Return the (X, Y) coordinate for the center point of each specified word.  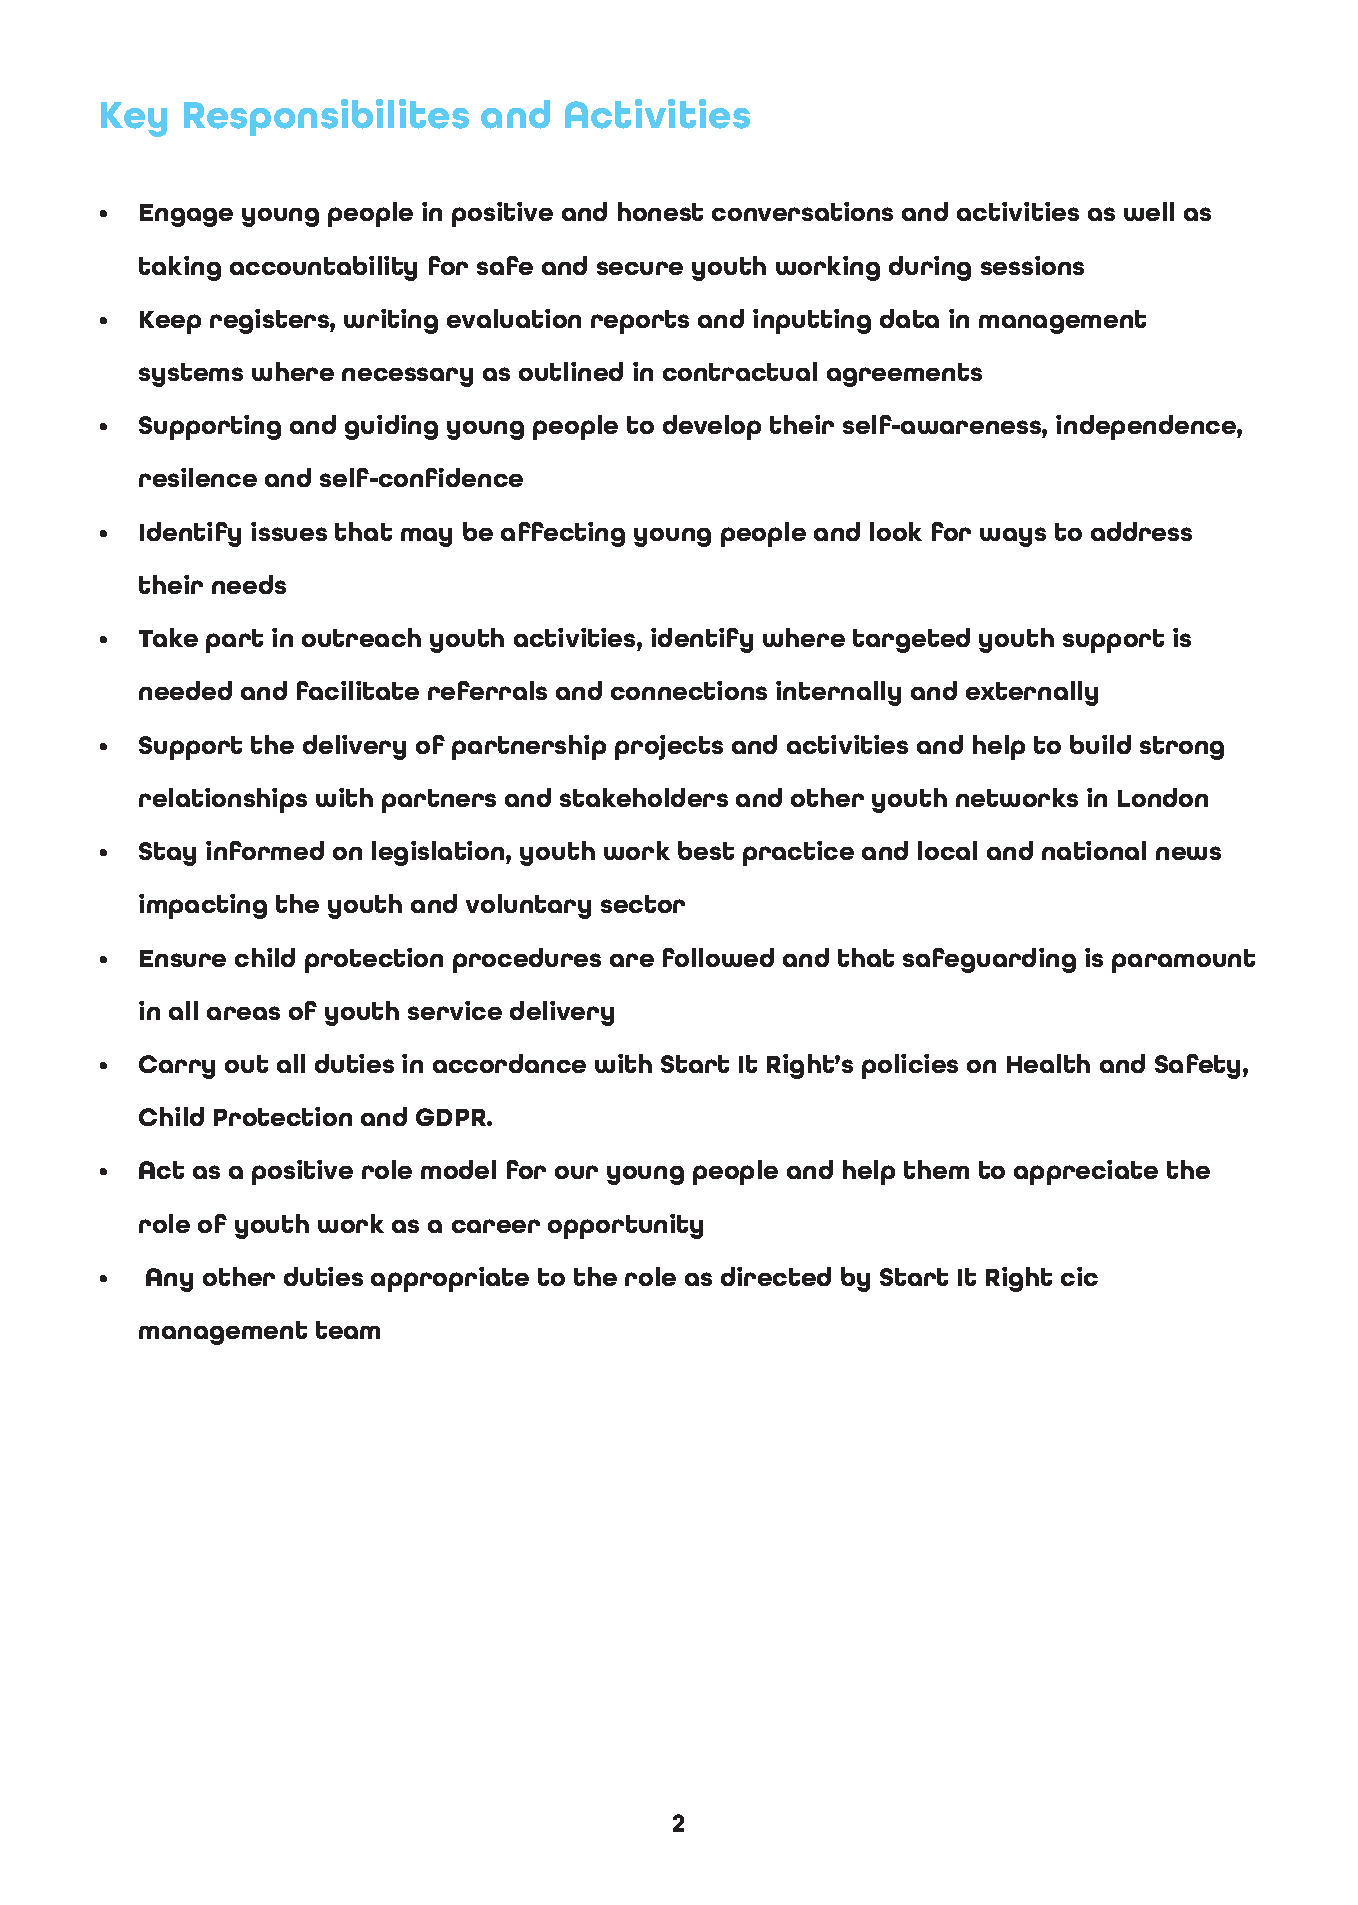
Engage (186, 215)
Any (169, 1280)
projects (669, 747)
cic (1079, 1276)
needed (185, 690)
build (1100, 744)
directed (776, 1276)
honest (660, 211)
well (1149, 211)
